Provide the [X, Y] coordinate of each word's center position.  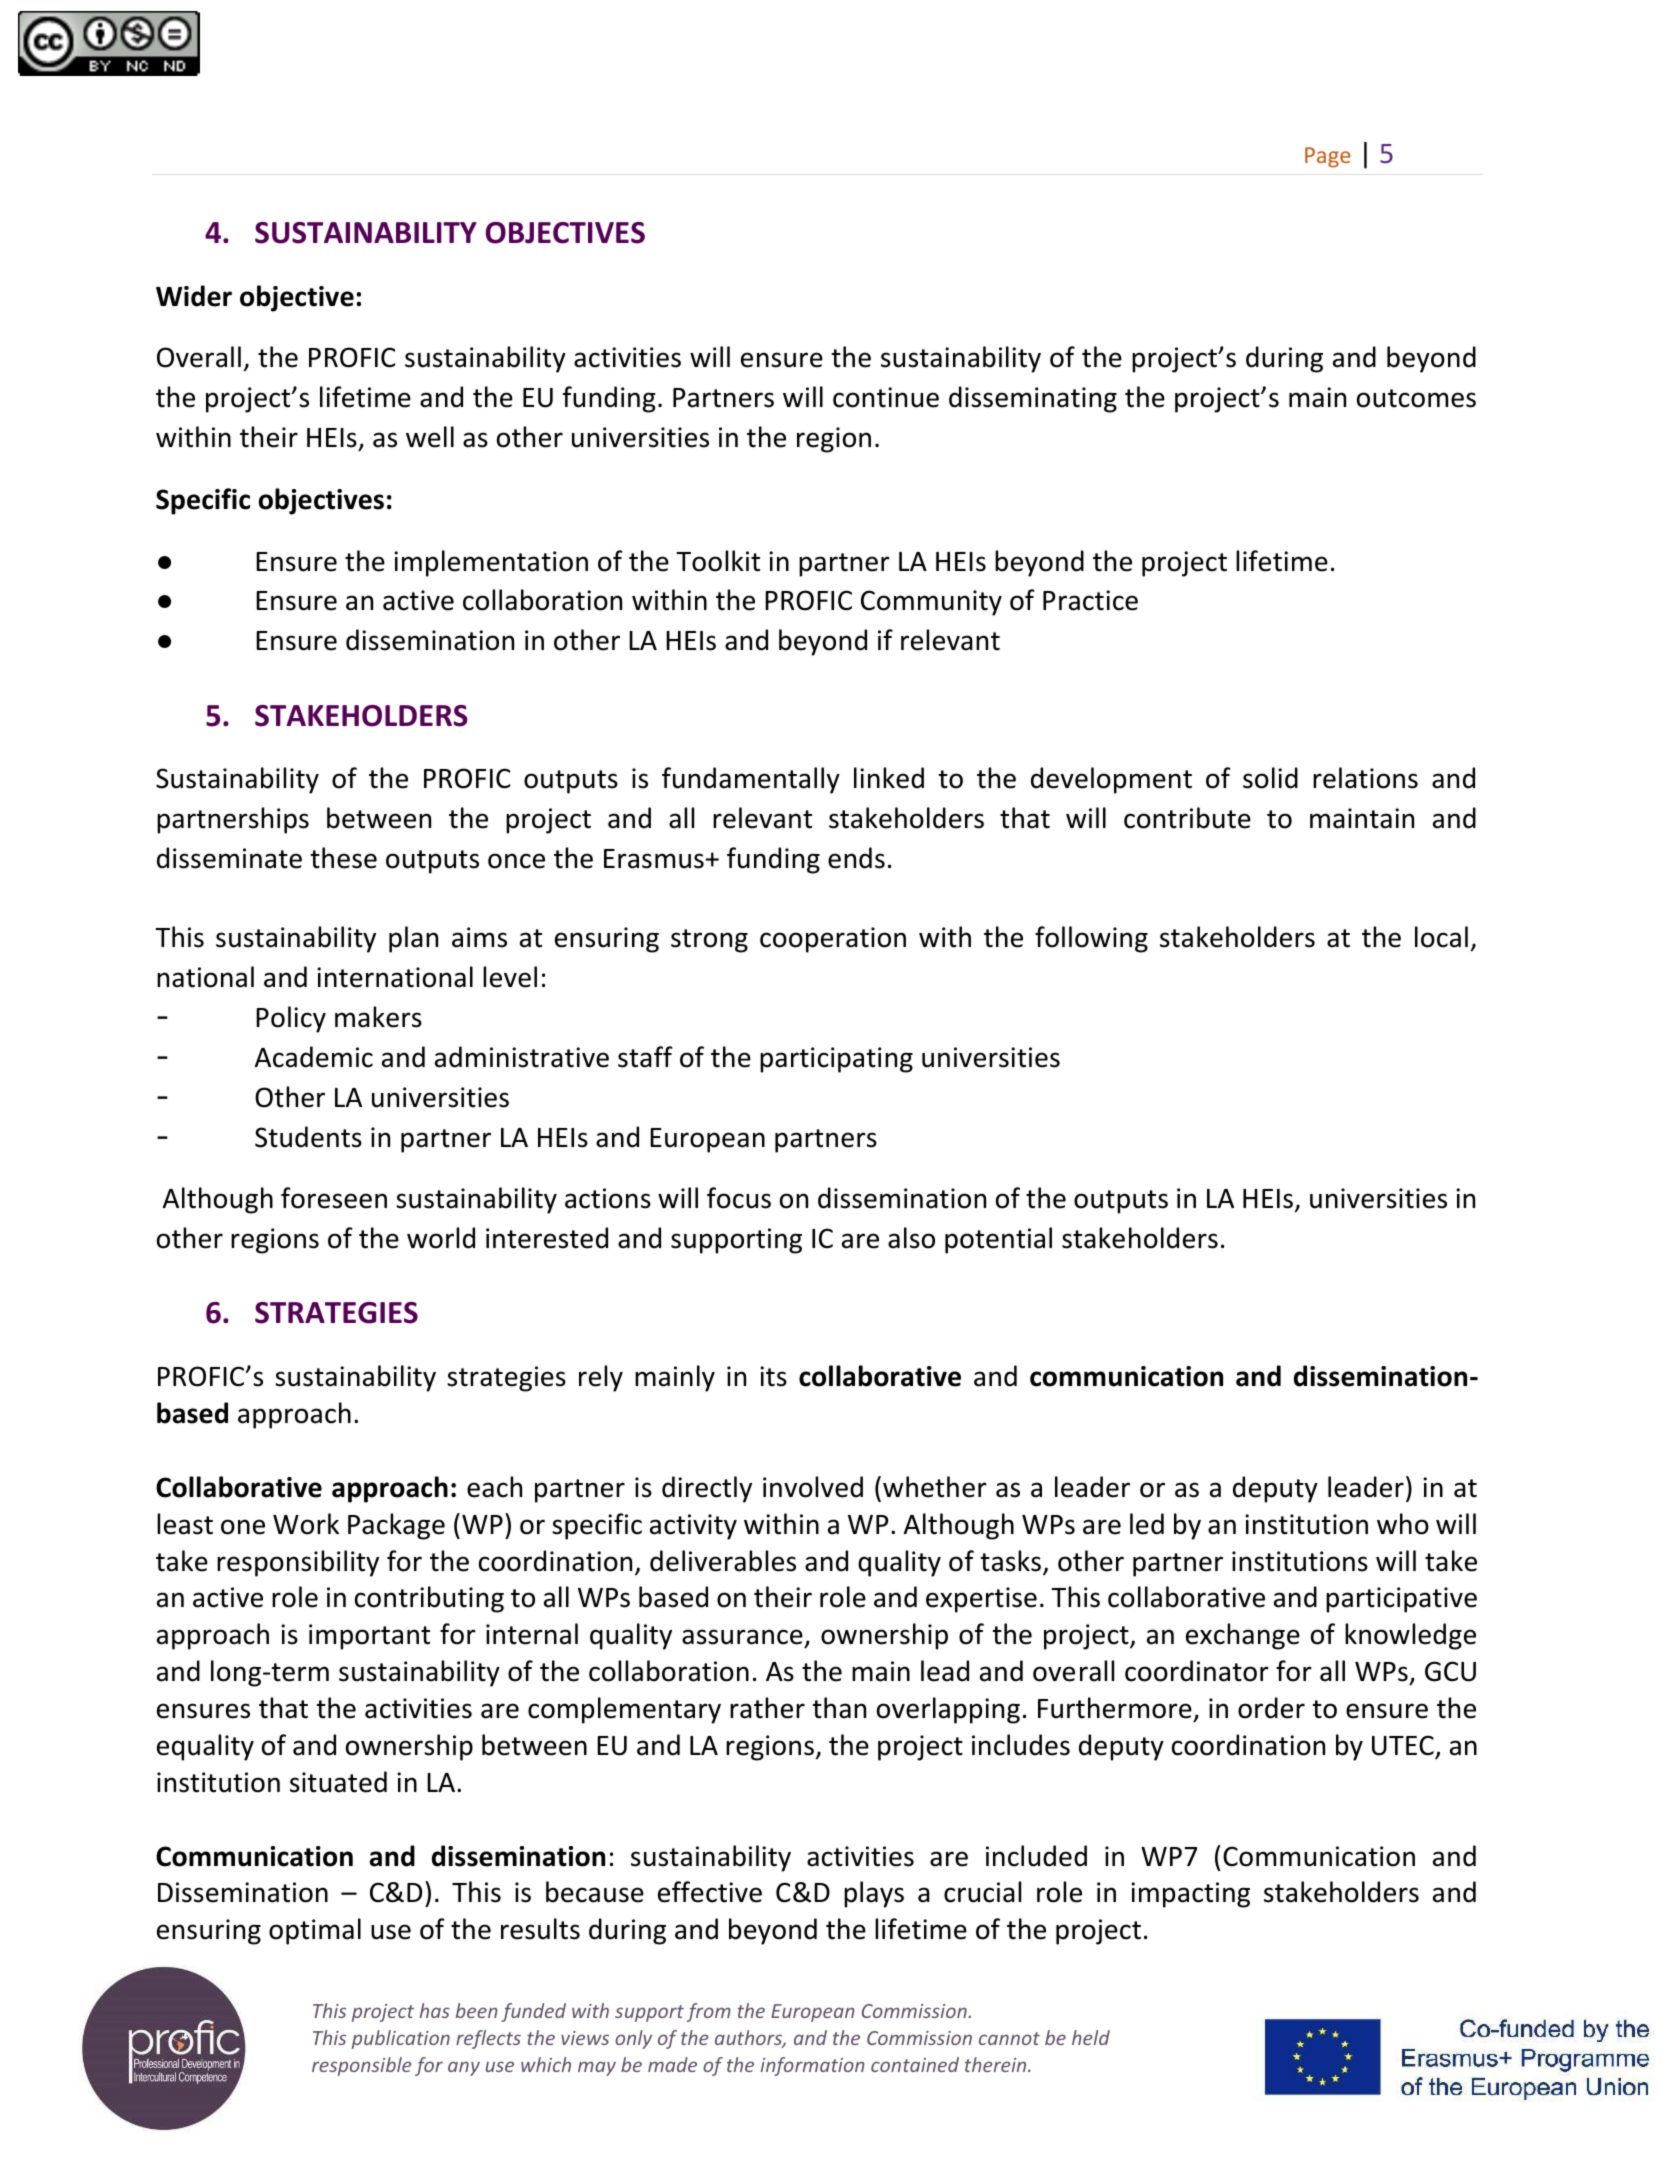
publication [401, 2039]
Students [308, 1137]
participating [836, 1060]
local [1441, 937]
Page [1328, 157]
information [813, 2066]
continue [886, 397]
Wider [194, 296]
